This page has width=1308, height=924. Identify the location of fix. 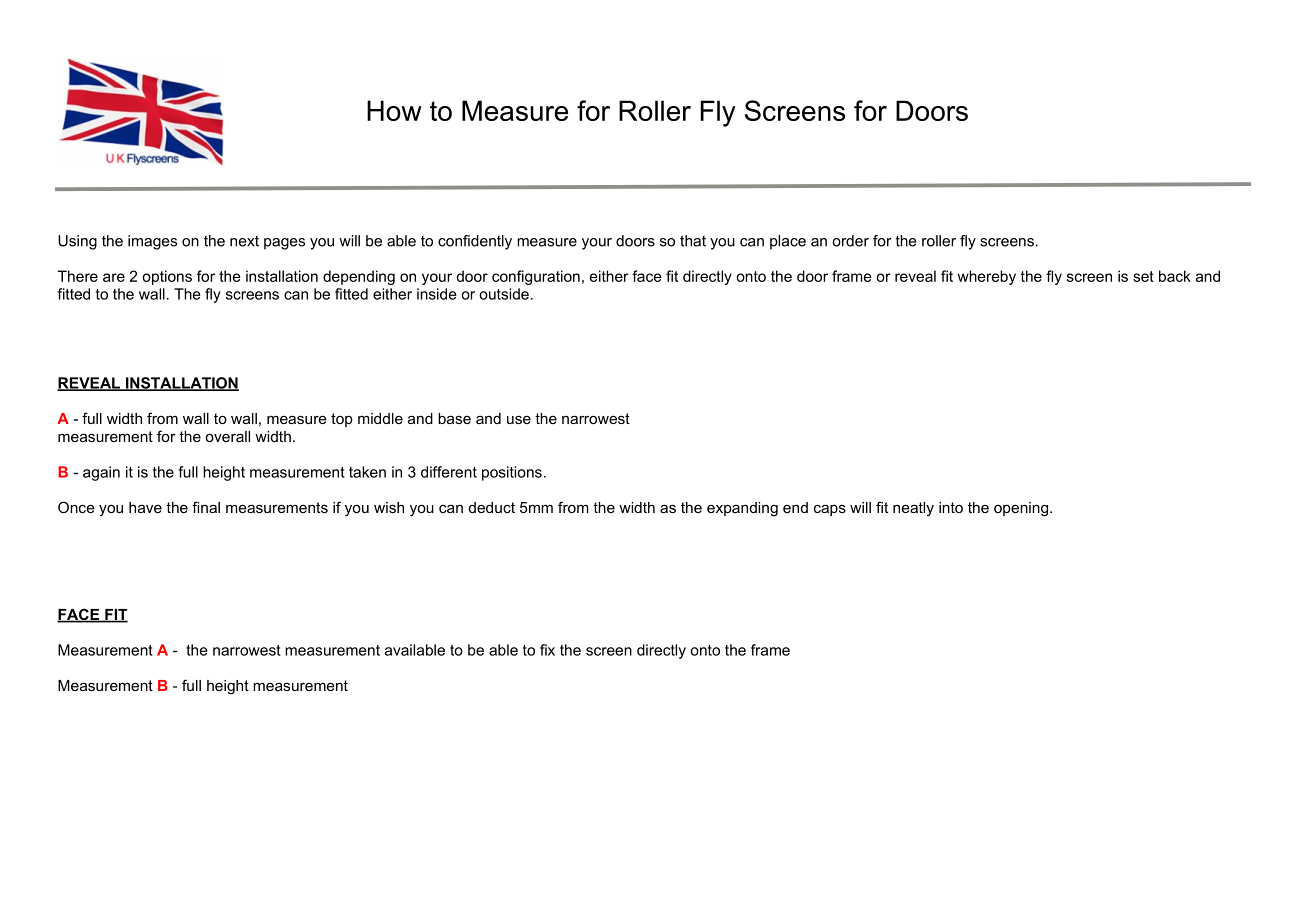
(547, 650).
